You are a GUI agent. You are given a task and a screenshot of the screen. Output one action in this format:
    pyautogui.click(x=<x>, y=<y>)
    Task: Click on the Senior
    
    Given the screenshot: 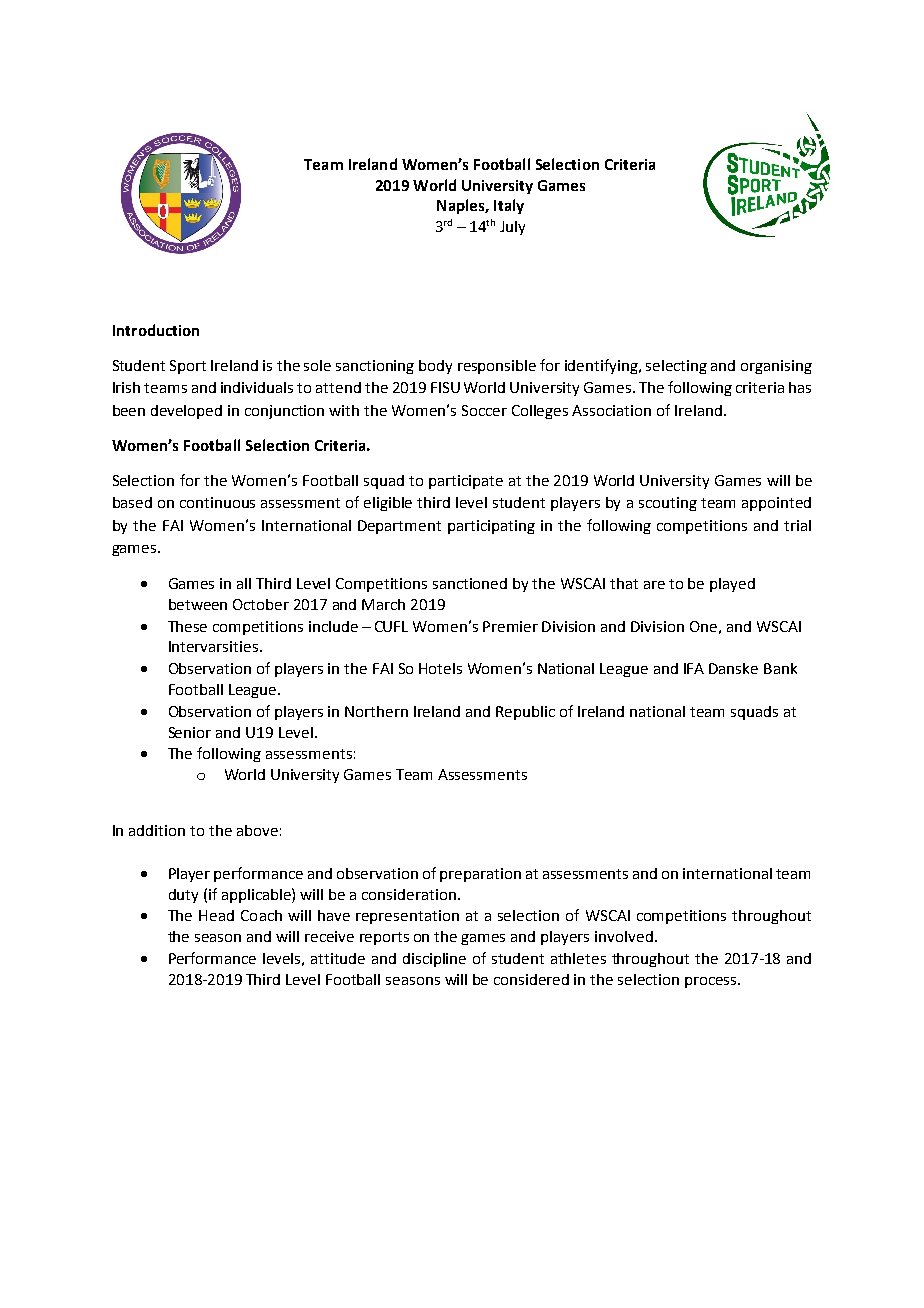 What is the action you would take?
    pyautogui.click(x=190, y=732)
